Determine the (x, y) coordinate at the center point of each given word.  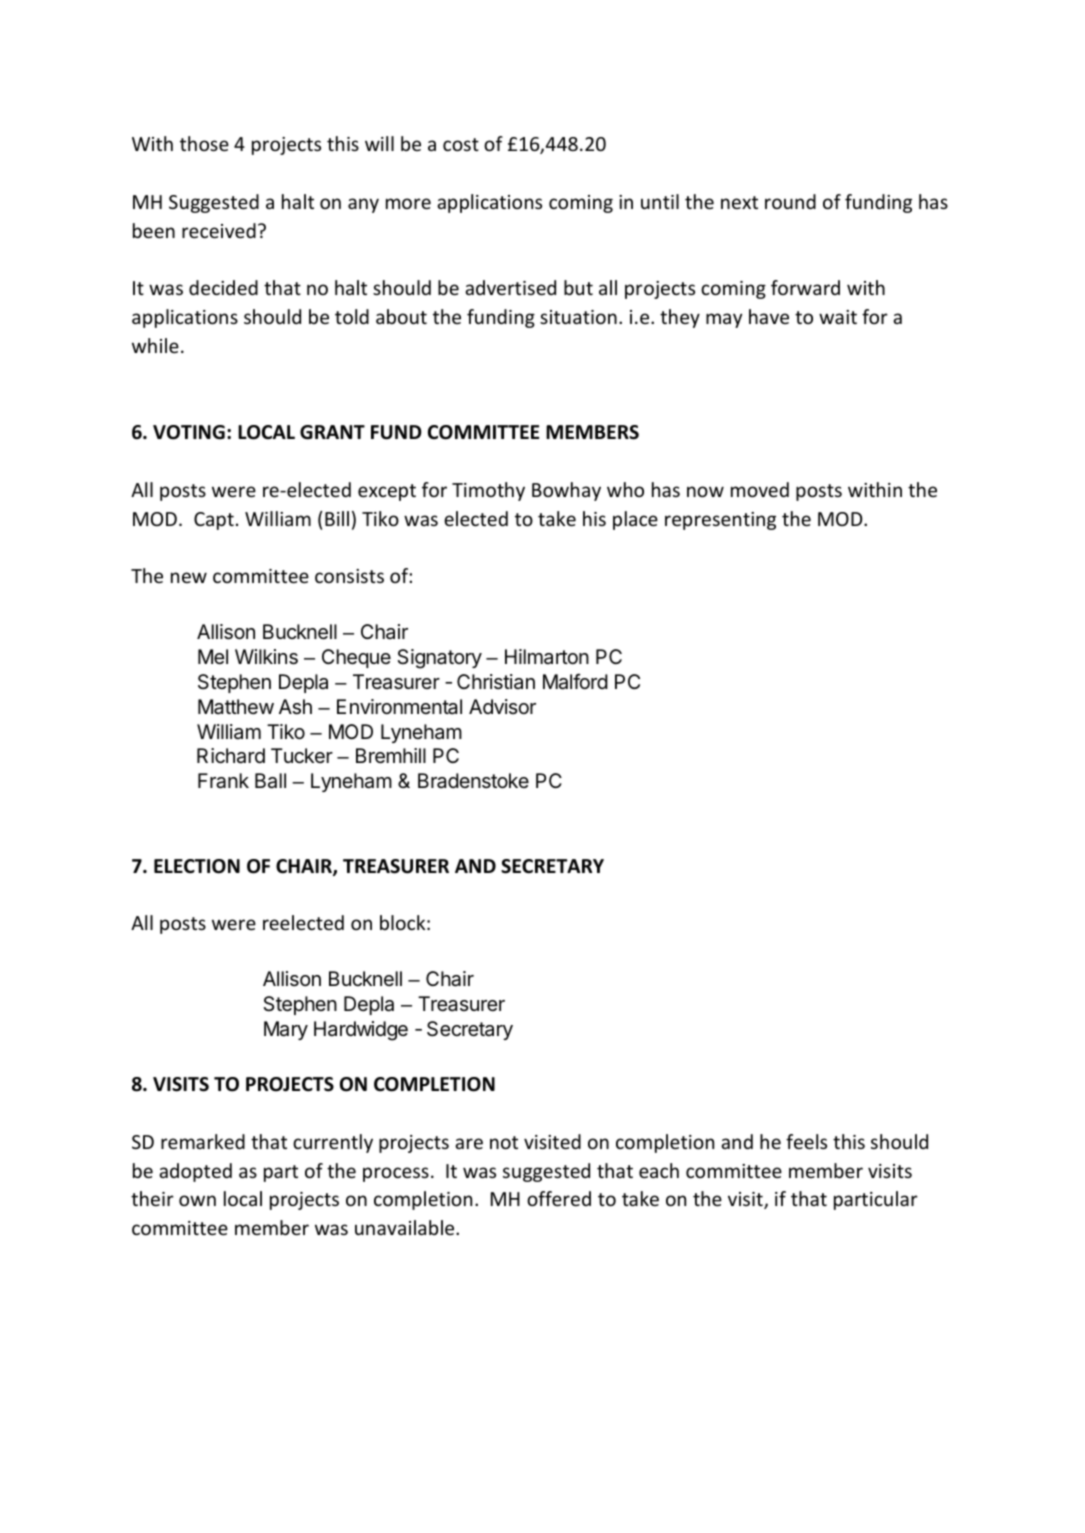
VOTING (189, 432)
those (204, 143)
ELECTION (197, 866)
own (197, 1200)
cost (461, 144)
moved (760, 489)
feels (806, 1141)
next (739, 202)
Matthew (236, 707)
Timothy (488, 491)
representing (720, 521)
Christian (496, 682)
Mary (286, 1030)
